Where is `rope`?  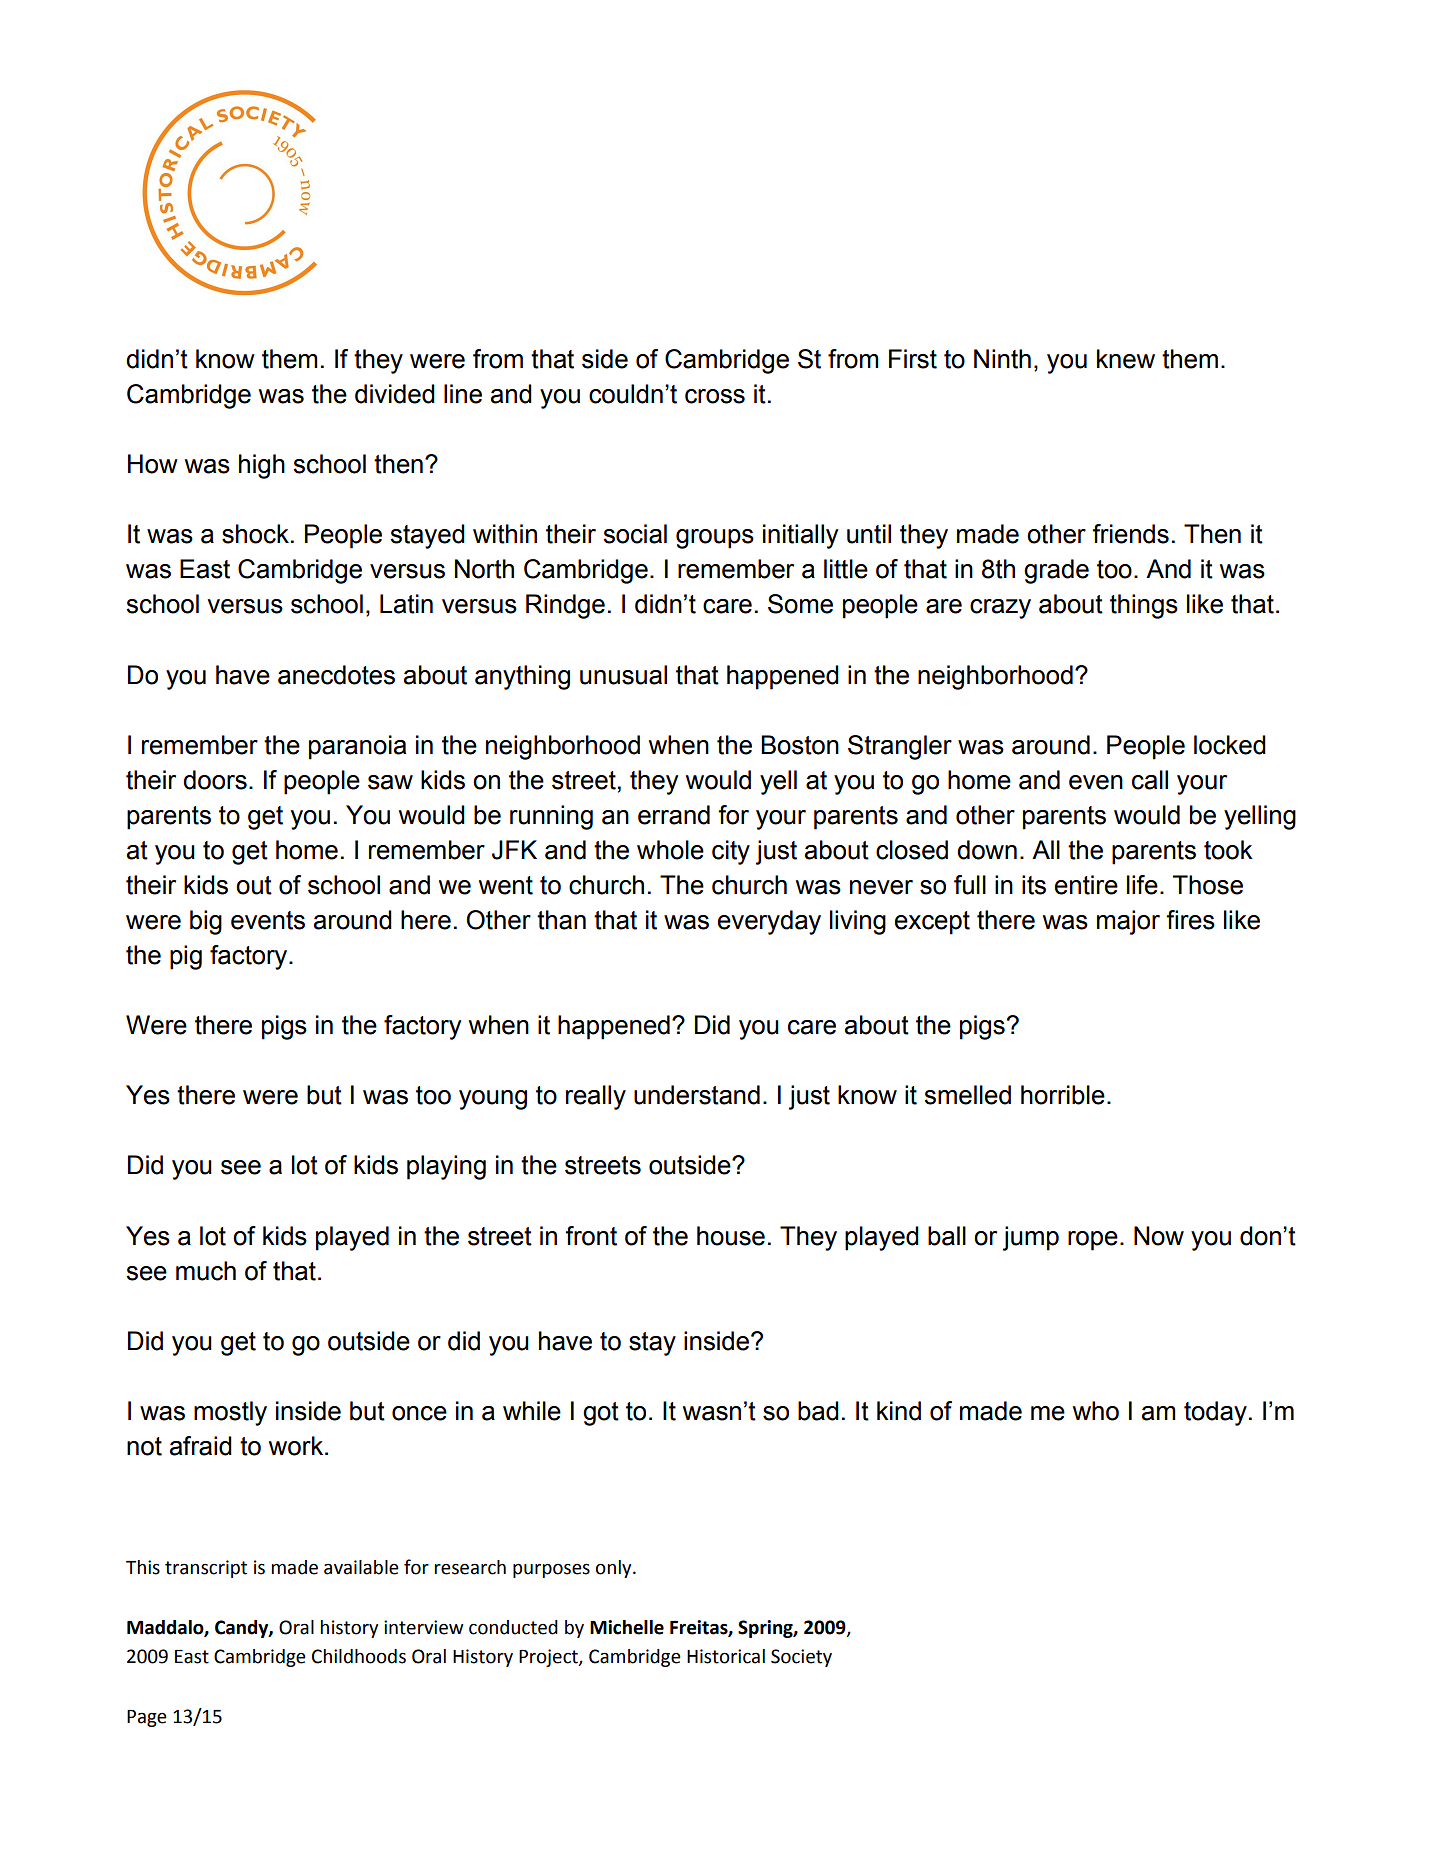 rope is located at coordinates (1093, 1241).
